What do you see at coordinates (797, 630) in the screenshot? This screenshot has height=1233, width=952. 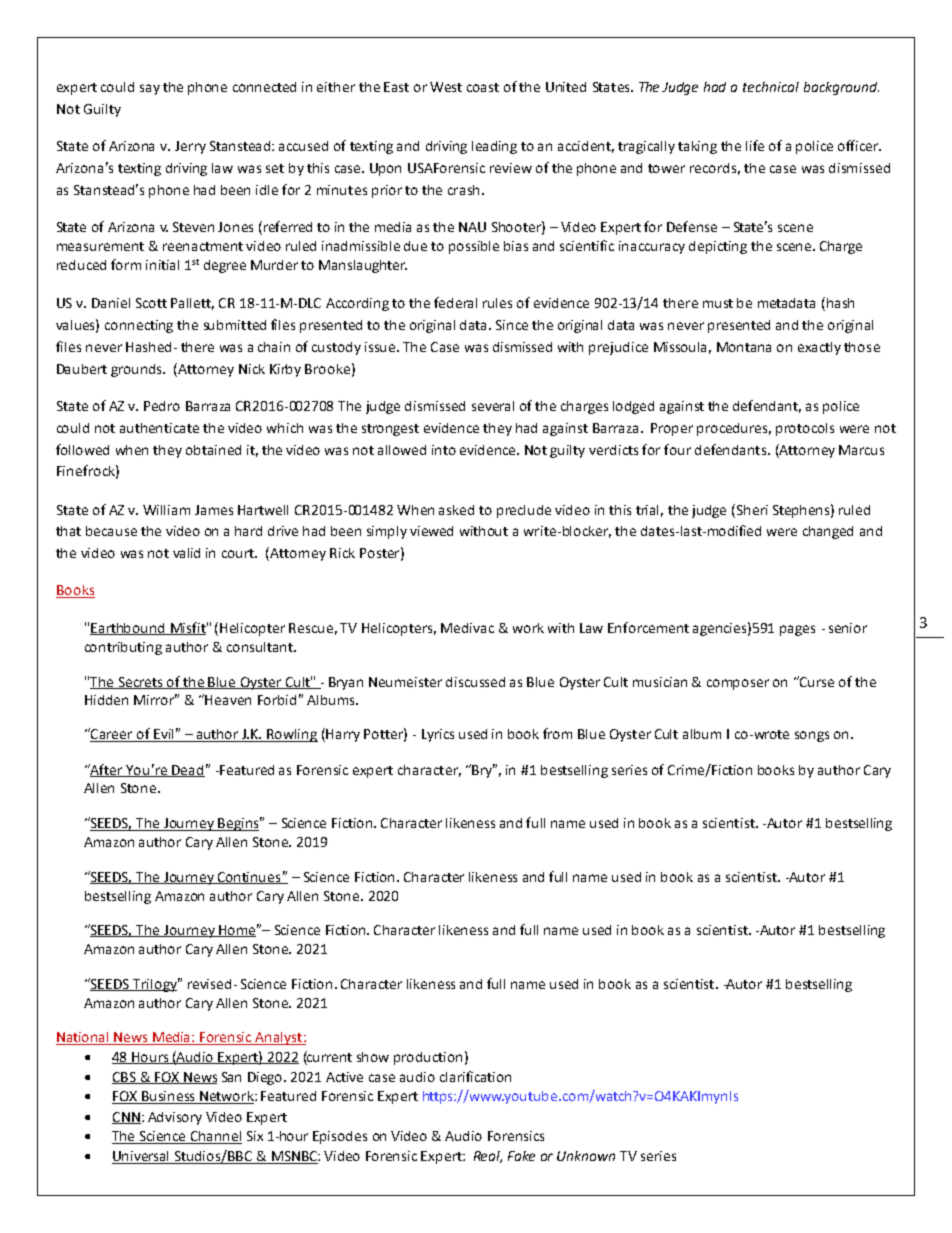 I see `pages` at bounding box center [797, 630].
